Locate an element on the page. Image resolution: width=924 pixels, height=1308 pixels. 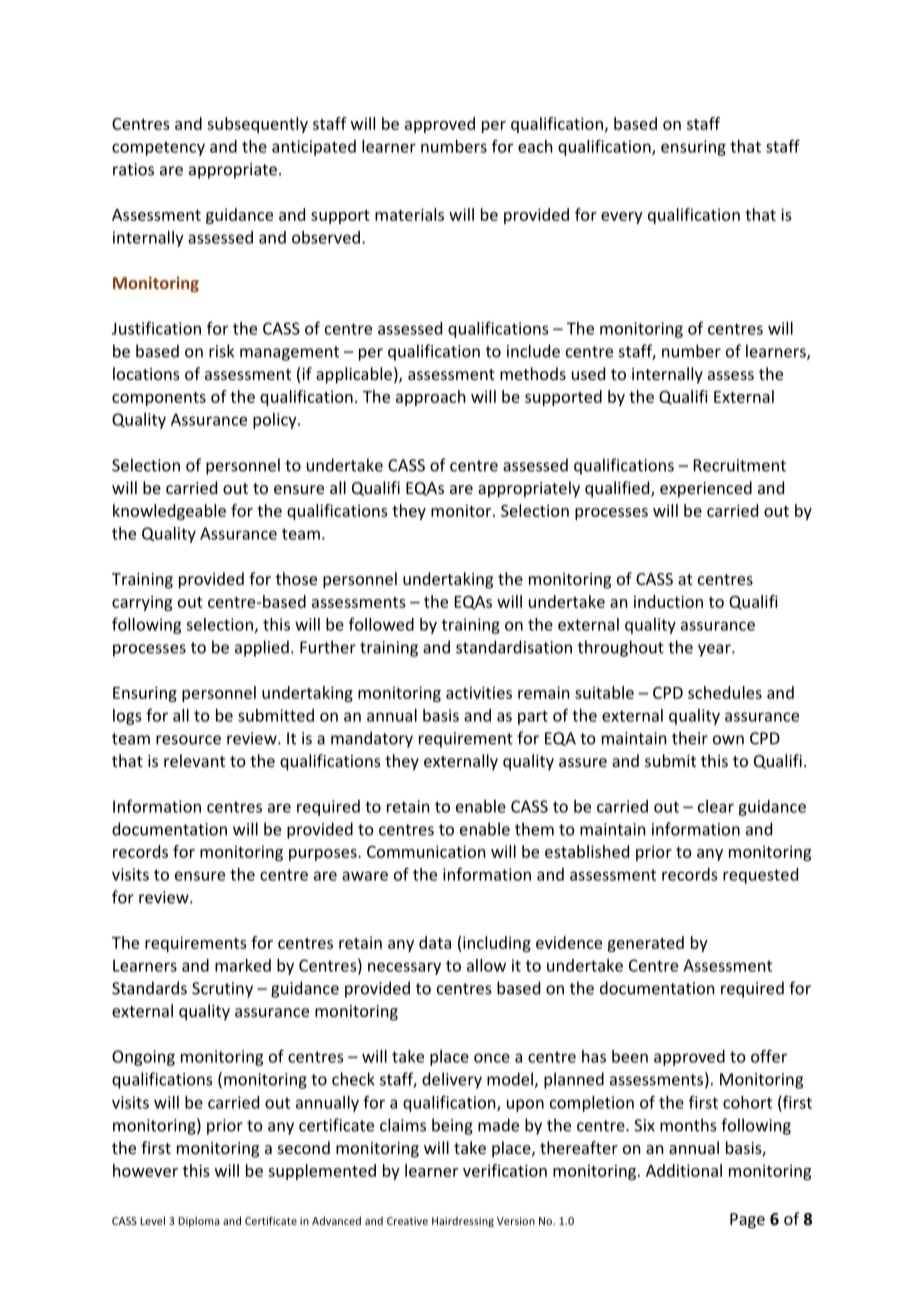
generated is located at coordinates (645, 944).
